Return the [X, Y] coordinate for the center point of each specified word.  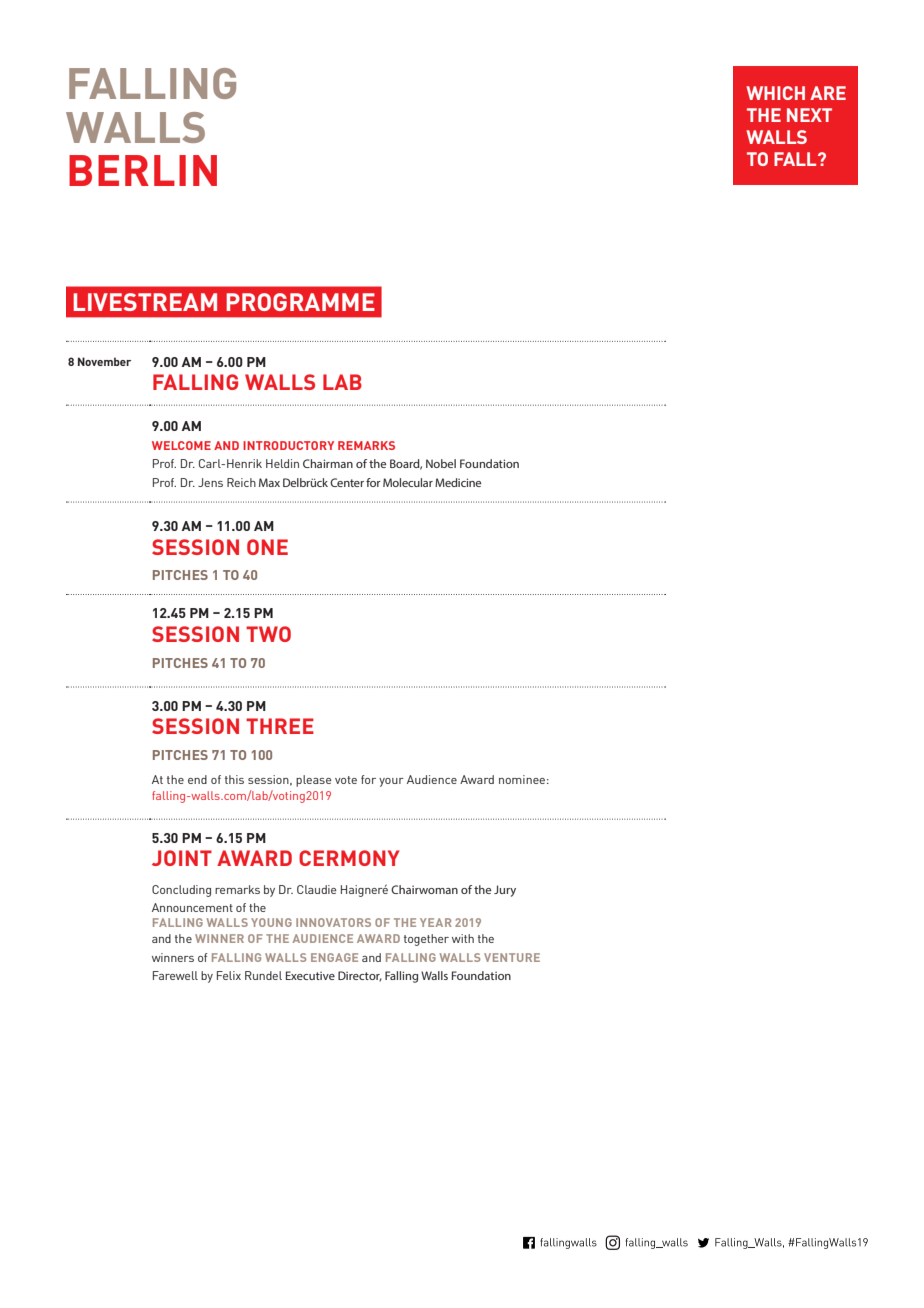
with [463, 938]
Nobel [441, 463]
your [391, 782]
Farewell [175, 975]
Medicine [458, 482]
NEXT [809, 115]
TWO [268, 634]
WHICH [775, 93]
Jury [505, 891]
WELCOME [181, 445]
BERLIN [143, 170]
